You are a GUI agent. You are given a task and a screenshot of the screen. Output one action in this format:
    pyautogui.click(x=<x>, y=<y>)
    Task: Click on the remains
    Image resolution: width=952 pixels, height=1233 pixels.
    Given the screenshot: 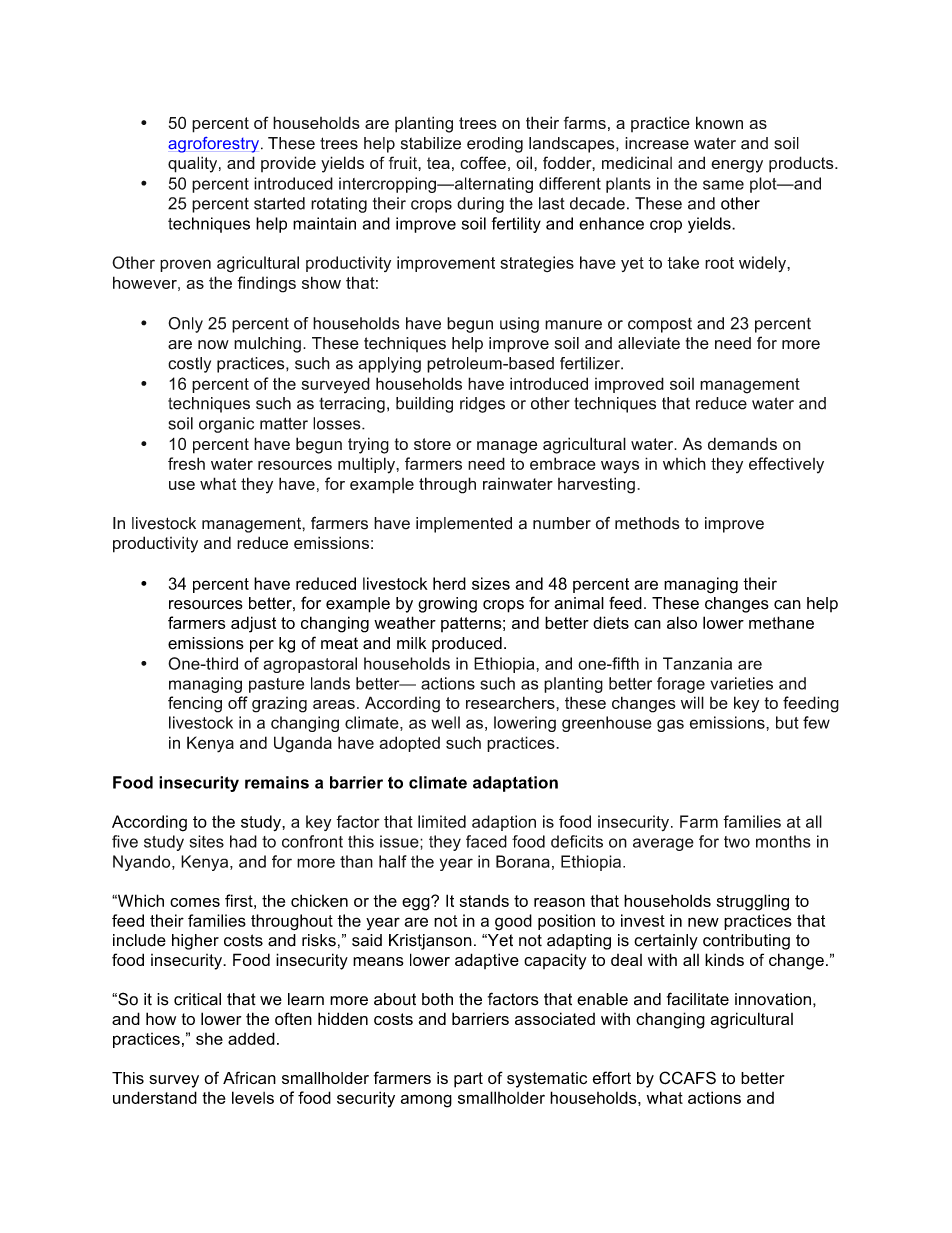 What is the action you would take?
    pyautogui.click(x=277, y=782)
